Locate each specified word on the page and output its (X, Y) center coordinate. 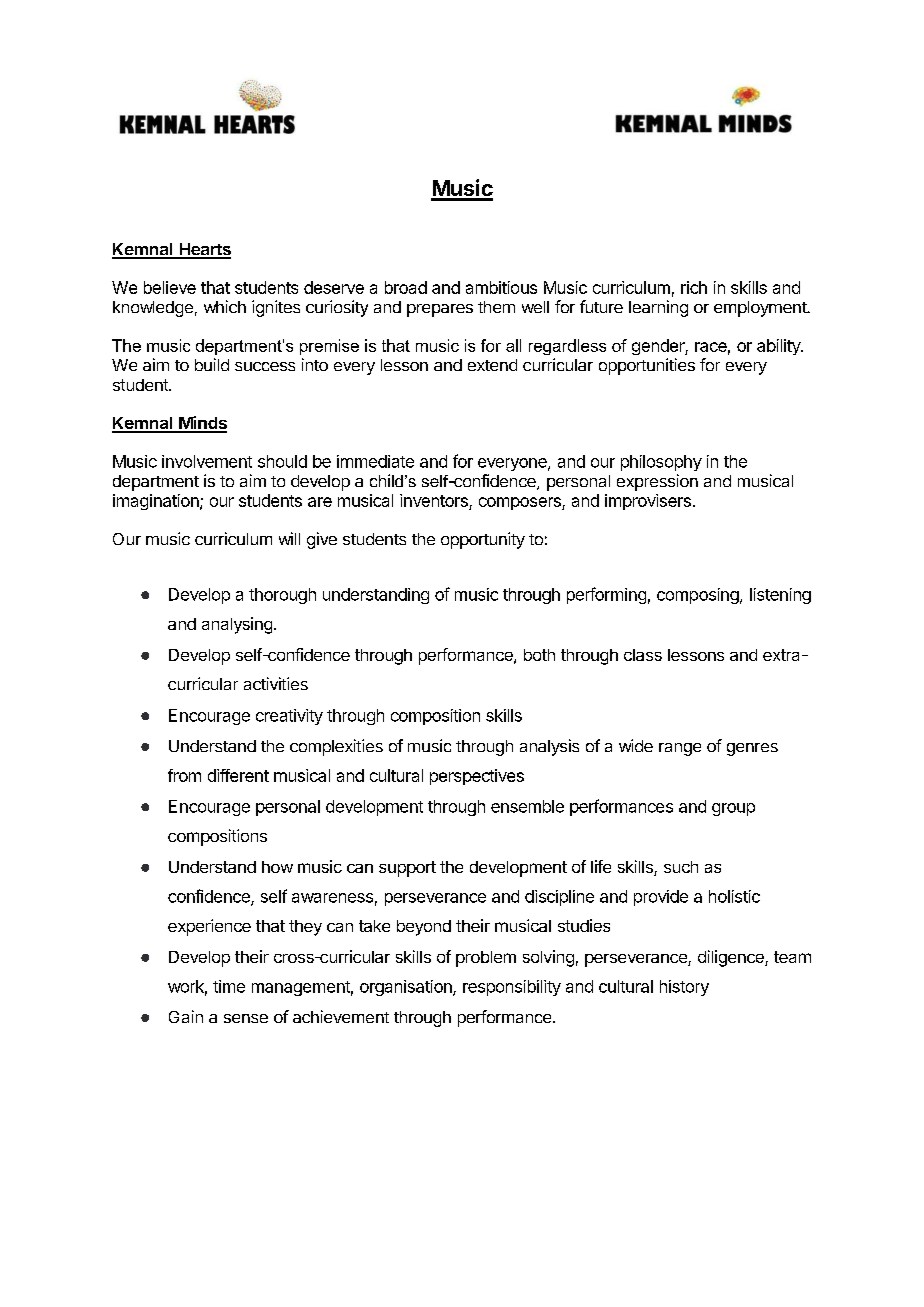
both (539, 655)
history (684, 988)
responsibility (512, 988)
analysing (237, 625)
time (229, 986)
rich (694, 287)
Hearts (204, 250)
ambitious (501, 287)
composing (699, 596)
